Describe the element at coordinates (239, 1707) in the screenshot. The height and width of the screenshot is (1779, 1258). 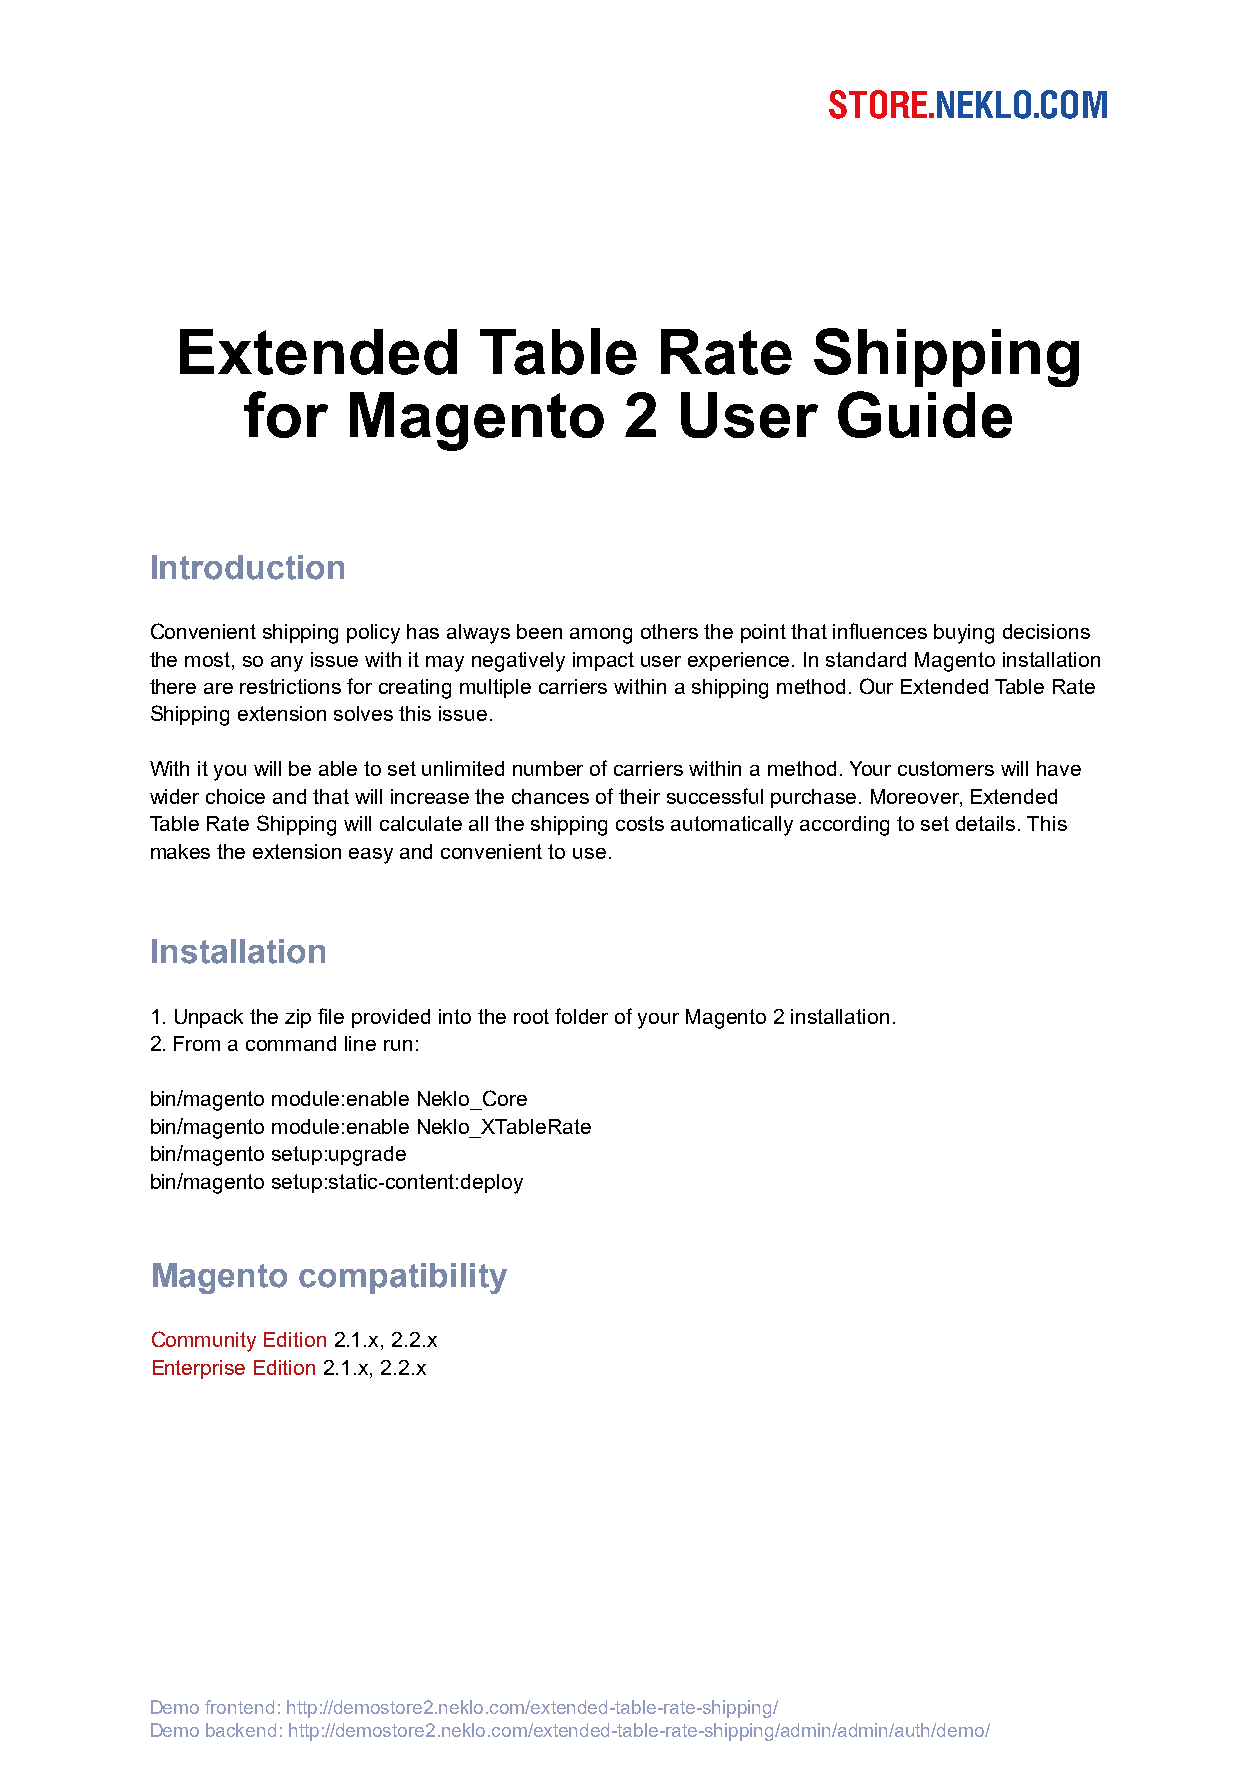
I see `frontend` at that location.
